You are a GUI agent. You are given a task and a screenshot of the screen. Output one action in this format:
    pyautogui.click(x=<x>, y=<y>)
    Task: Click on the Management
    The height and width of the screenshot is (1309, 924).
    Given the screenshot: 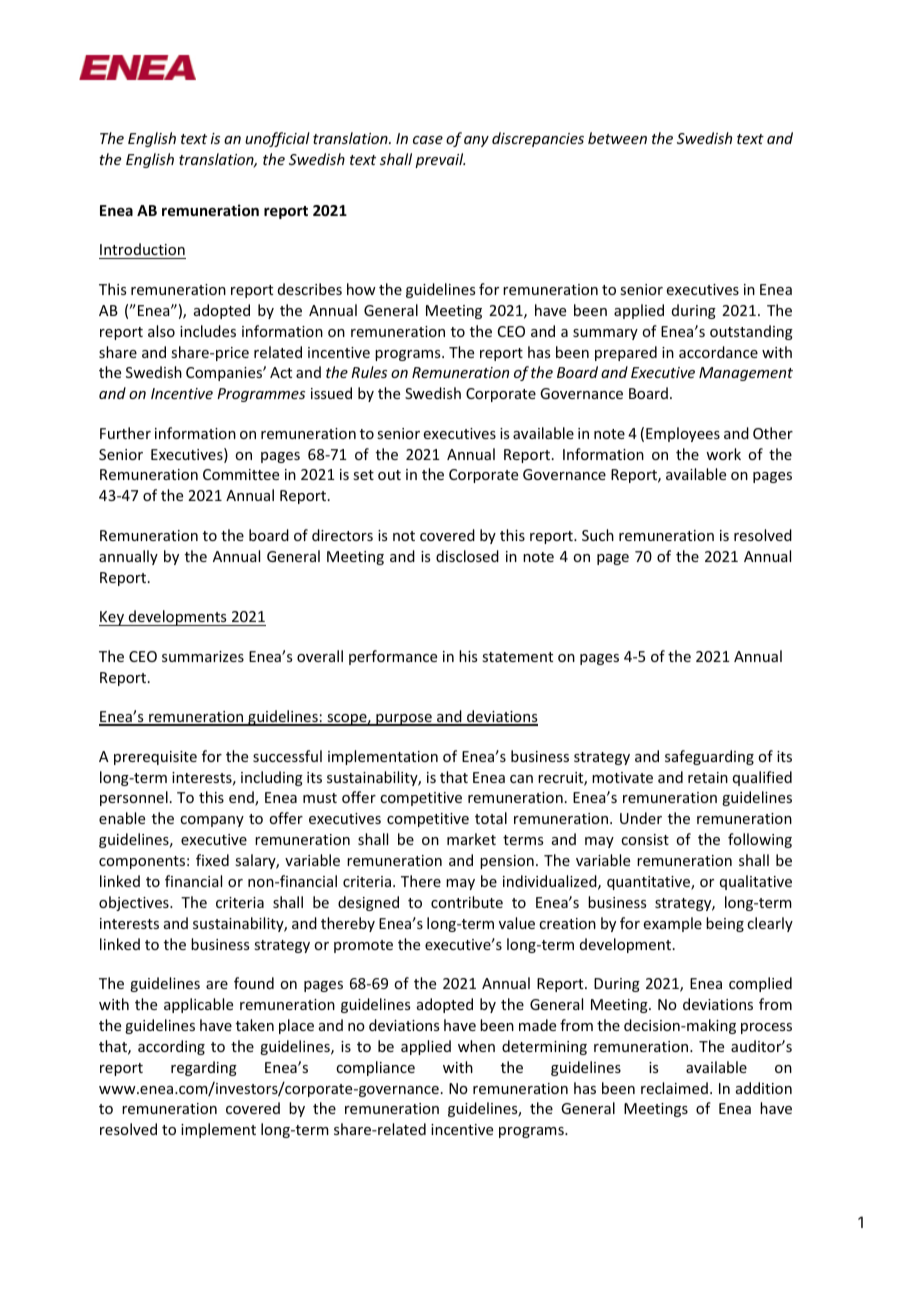 What is the action you would take?
    pyautogui.click(x=746, y=374)
